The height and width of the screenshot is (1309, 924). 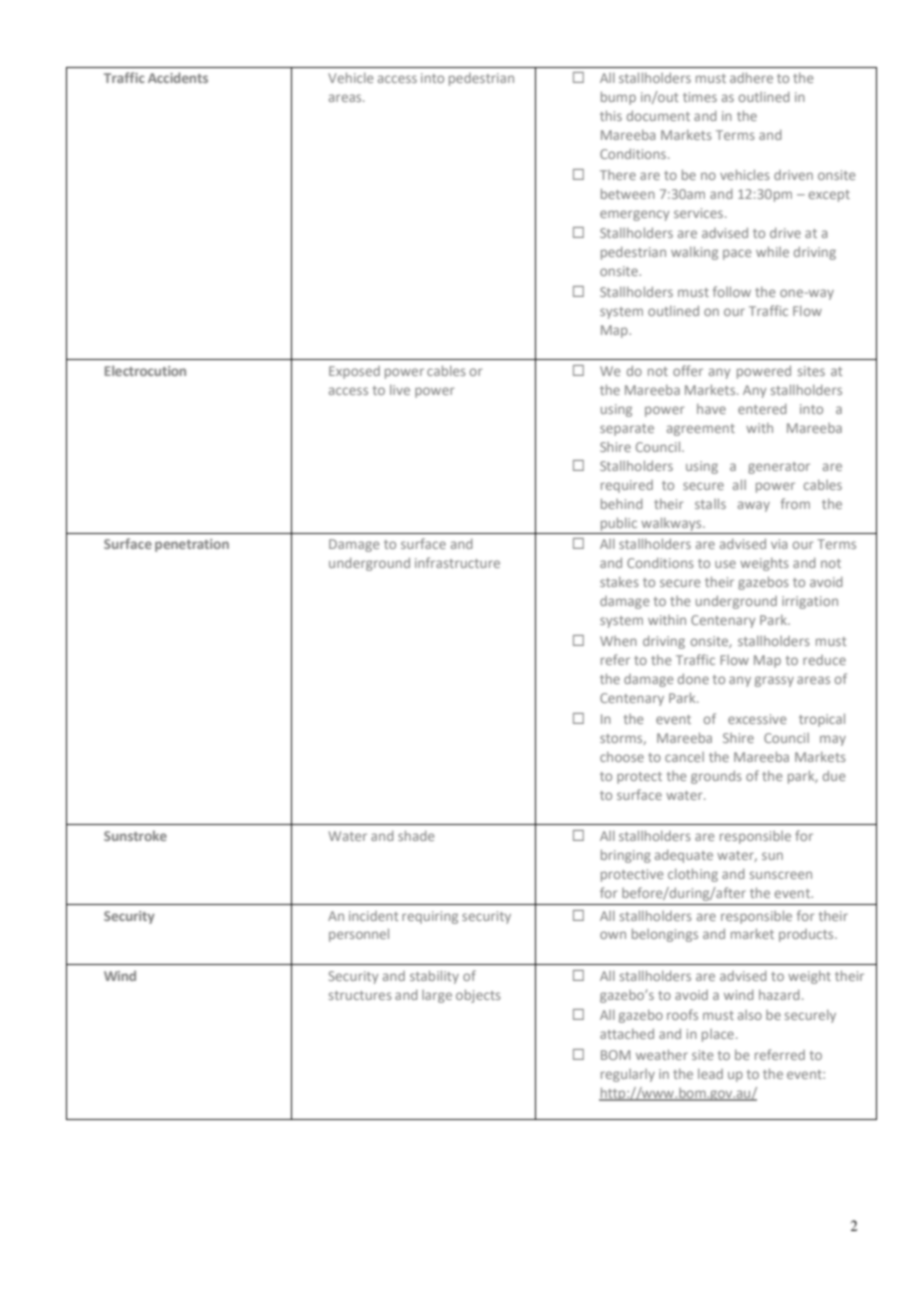 I want to click on structures, so click(x=360, y=995).
